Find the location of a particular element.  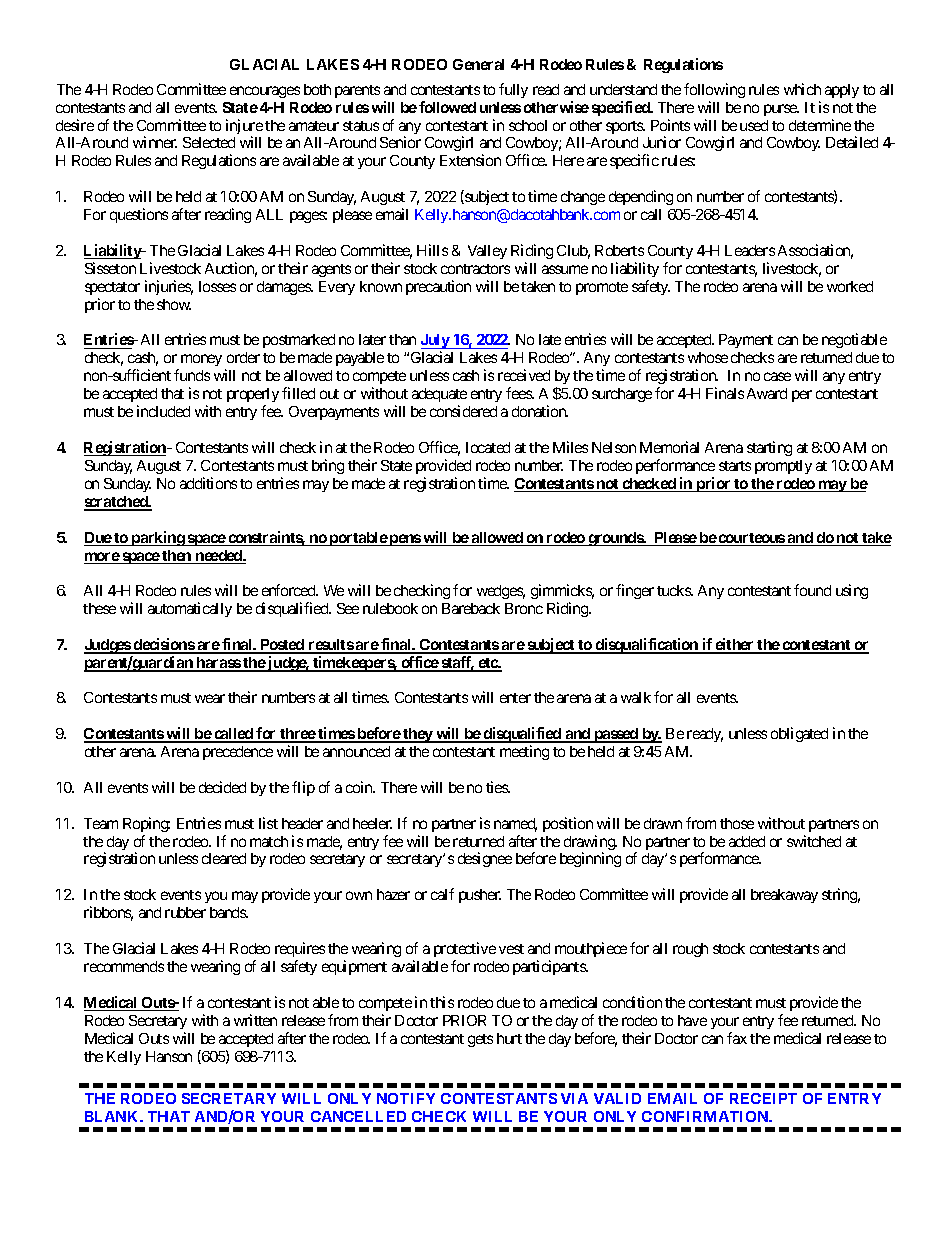

used is located at coordinates (754, 125).
